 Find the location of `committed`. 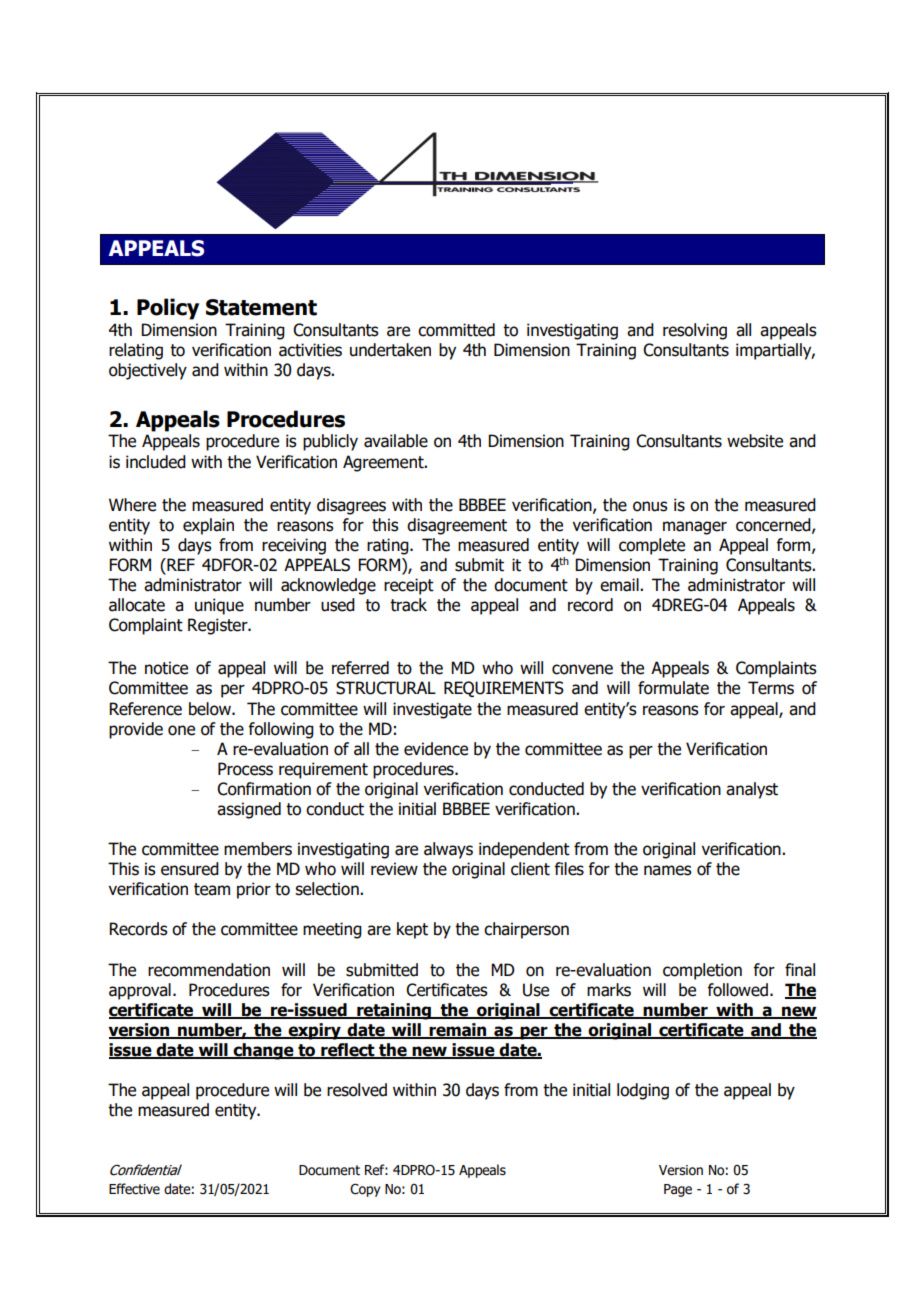

committed is located at coordinates (456, 330).
